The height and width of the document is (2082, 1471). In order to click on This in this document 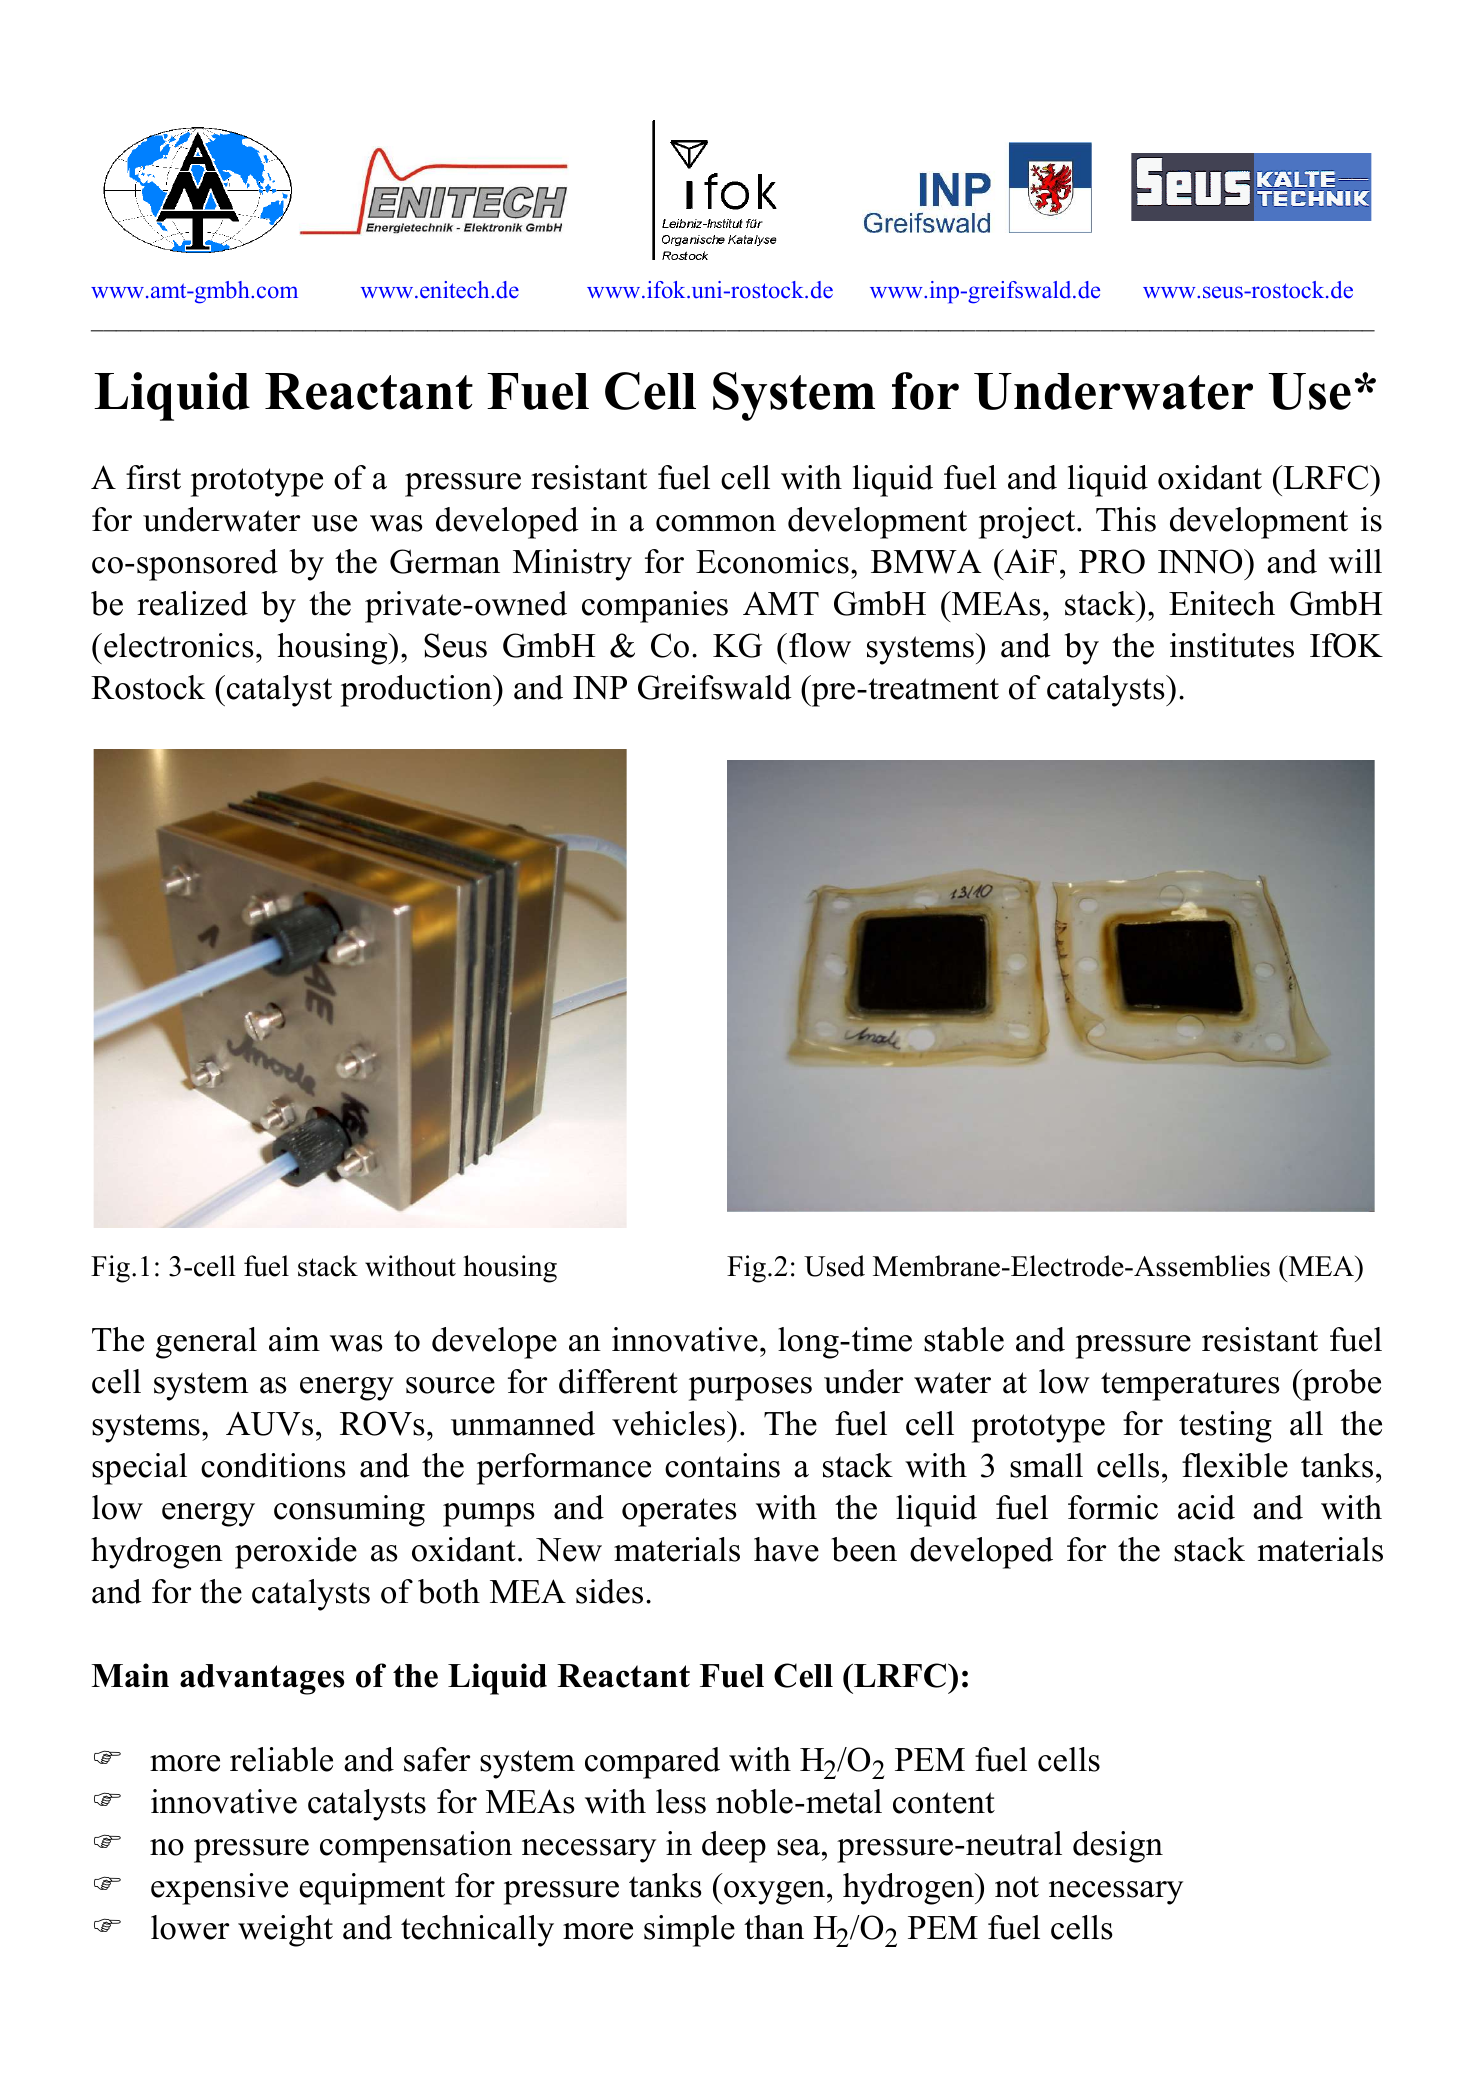, I will do `click(1126, 519)`.
